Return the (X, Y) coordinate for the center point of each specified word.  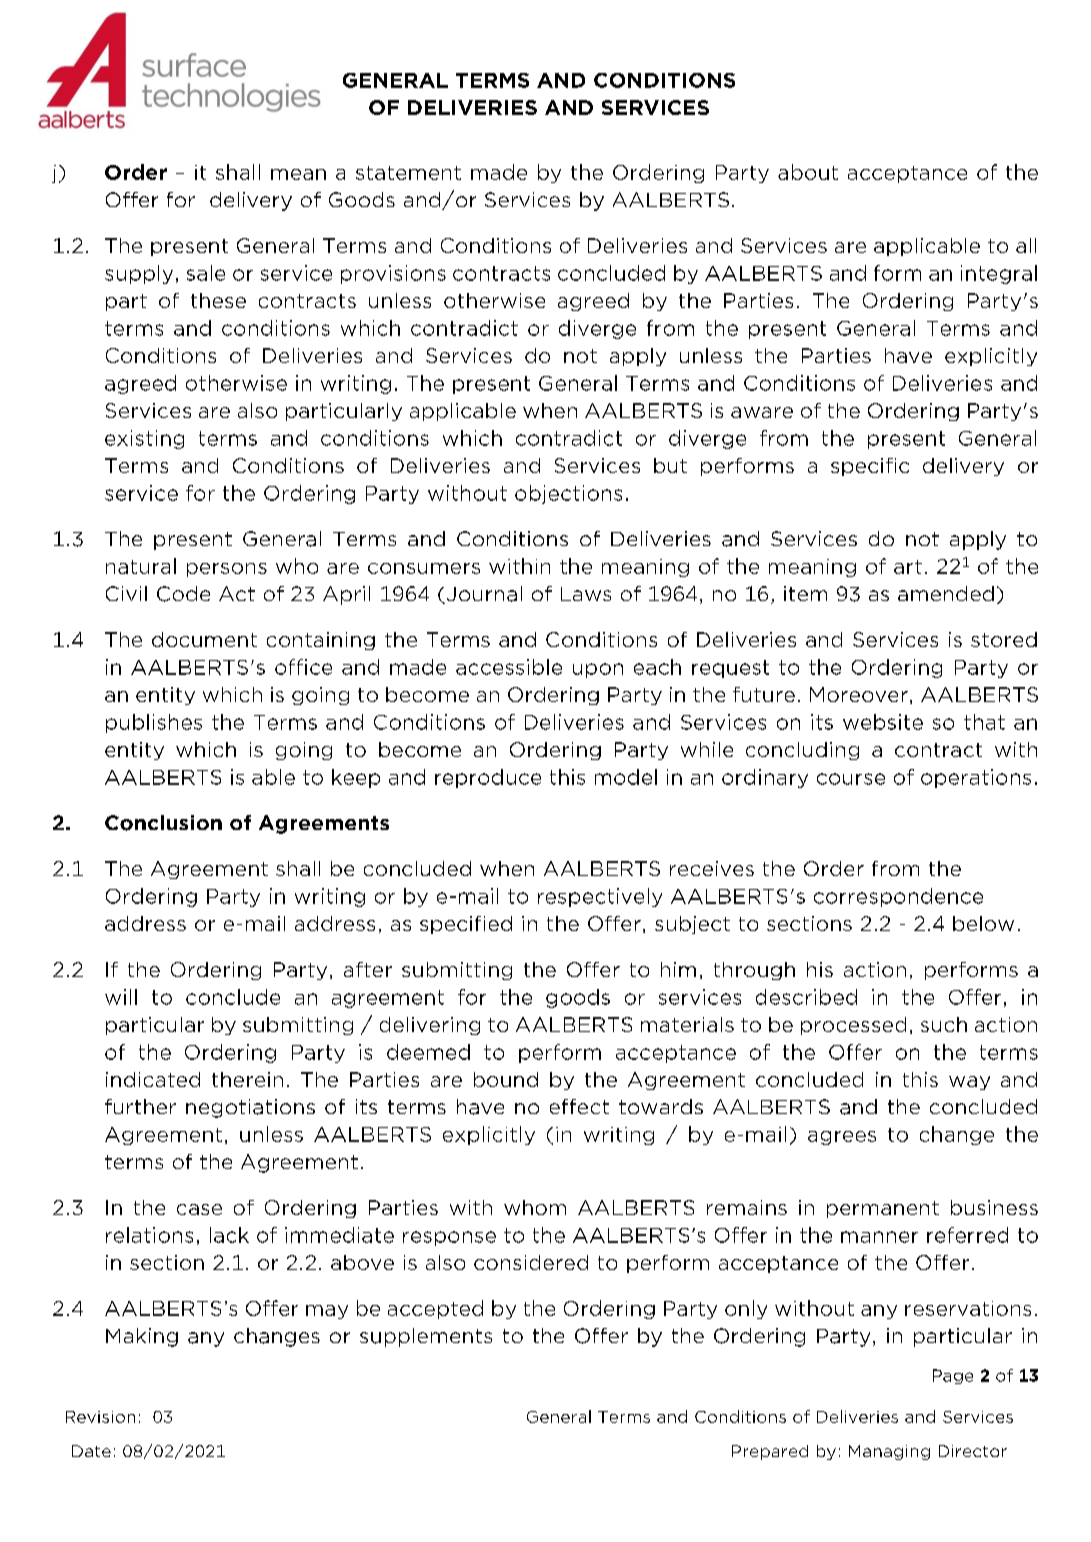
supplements (426, 1337)
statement (408, 173)
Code (183, 594)
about (808, 172)
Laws (586, 594)
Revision (100, 1417)
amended (946, 593)
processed (853, 1026)
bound (506, 1079)
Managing (889, 1452)
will (121, 997)
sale (206, 273)
